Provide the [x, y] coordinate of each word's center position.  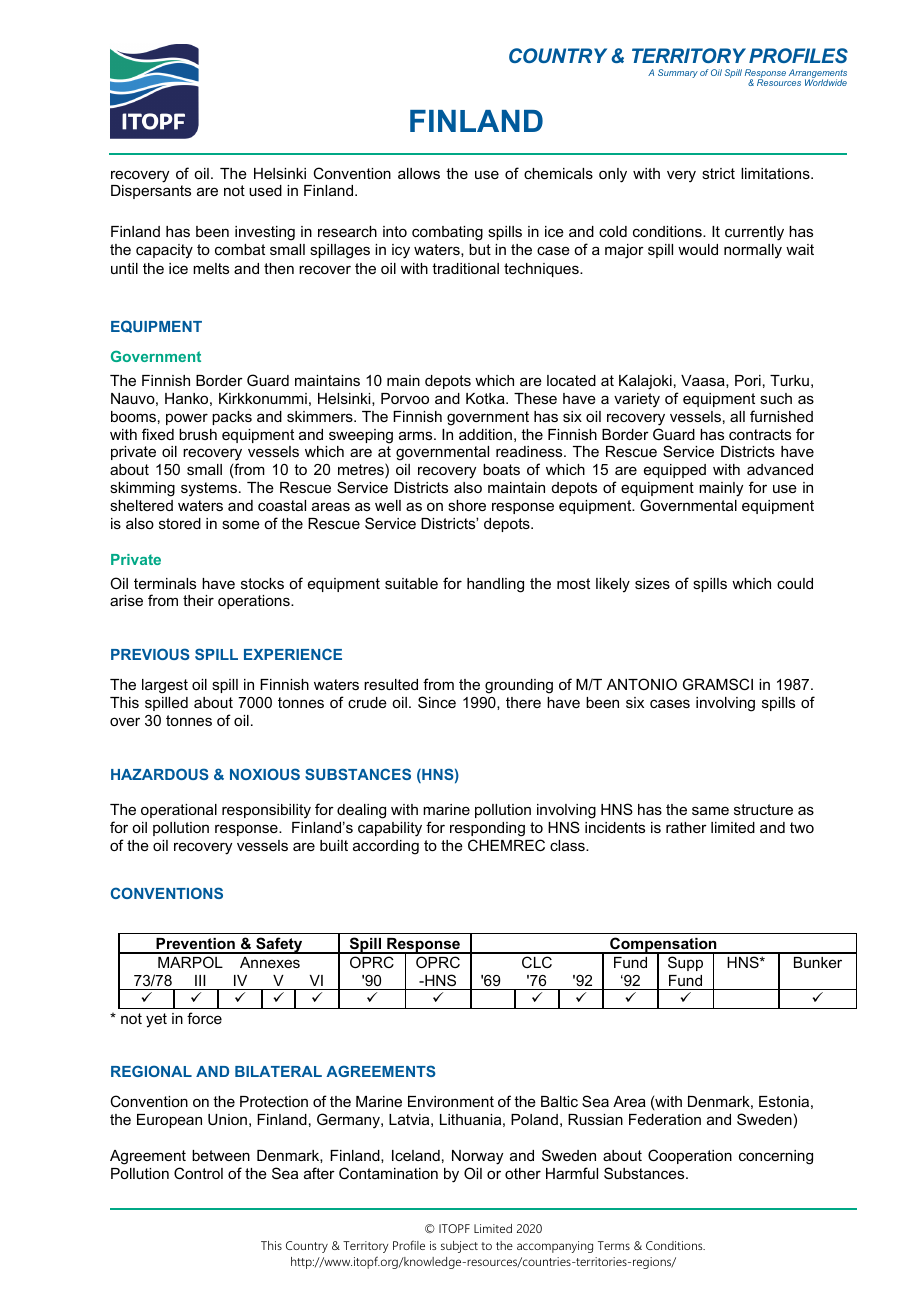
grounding [519, 686]
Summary [678, 73]
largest [165, 686]
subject [459, 1247]
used [265, 190]
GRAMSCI [718, 684]
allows [419, 173]
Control [198, 1173]
